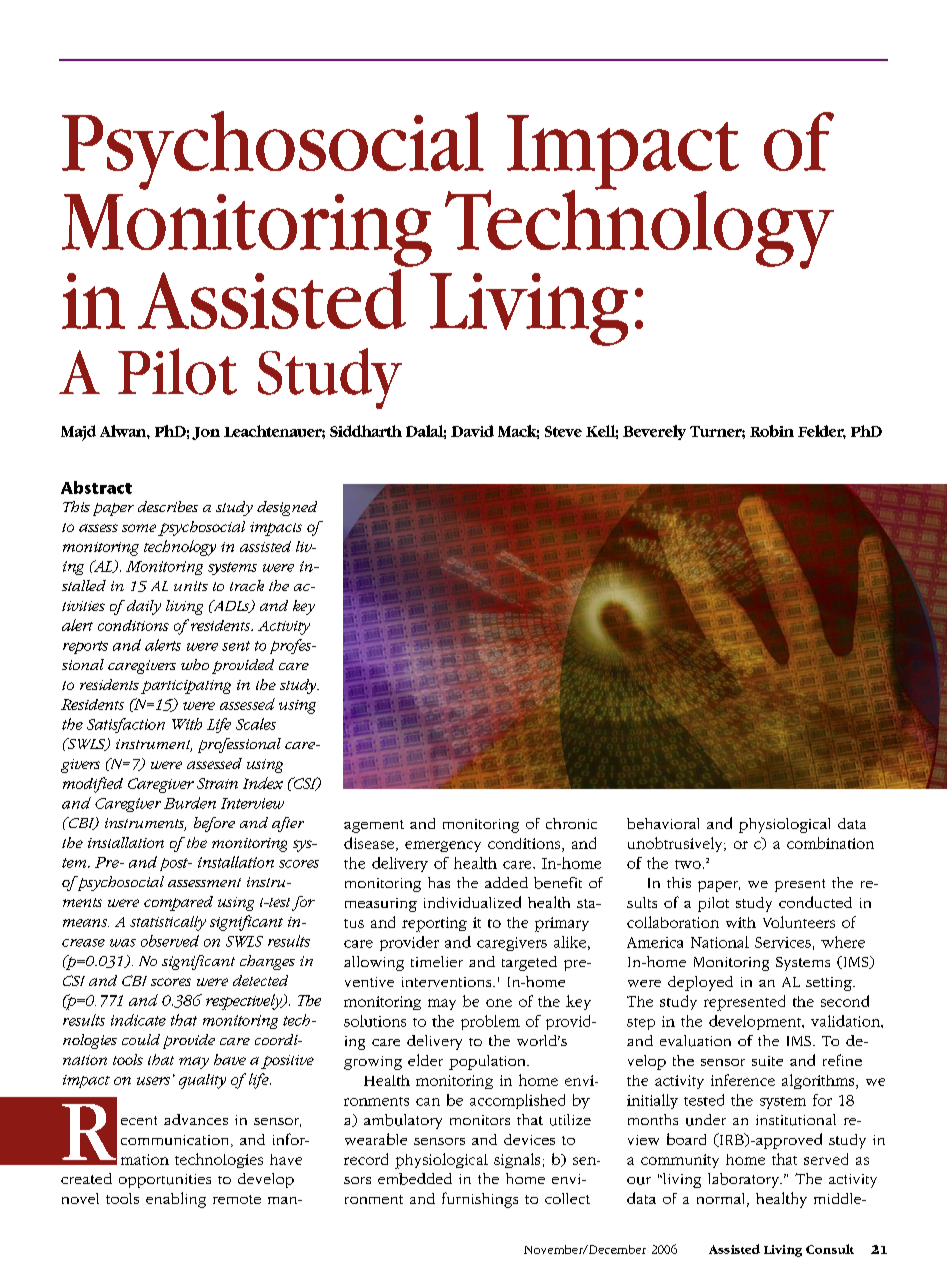 The width and height of the screenshot is (947, 1288). Describe the element at coordinates (529, 963) in the screenshot. I see `targeted` at that location.
